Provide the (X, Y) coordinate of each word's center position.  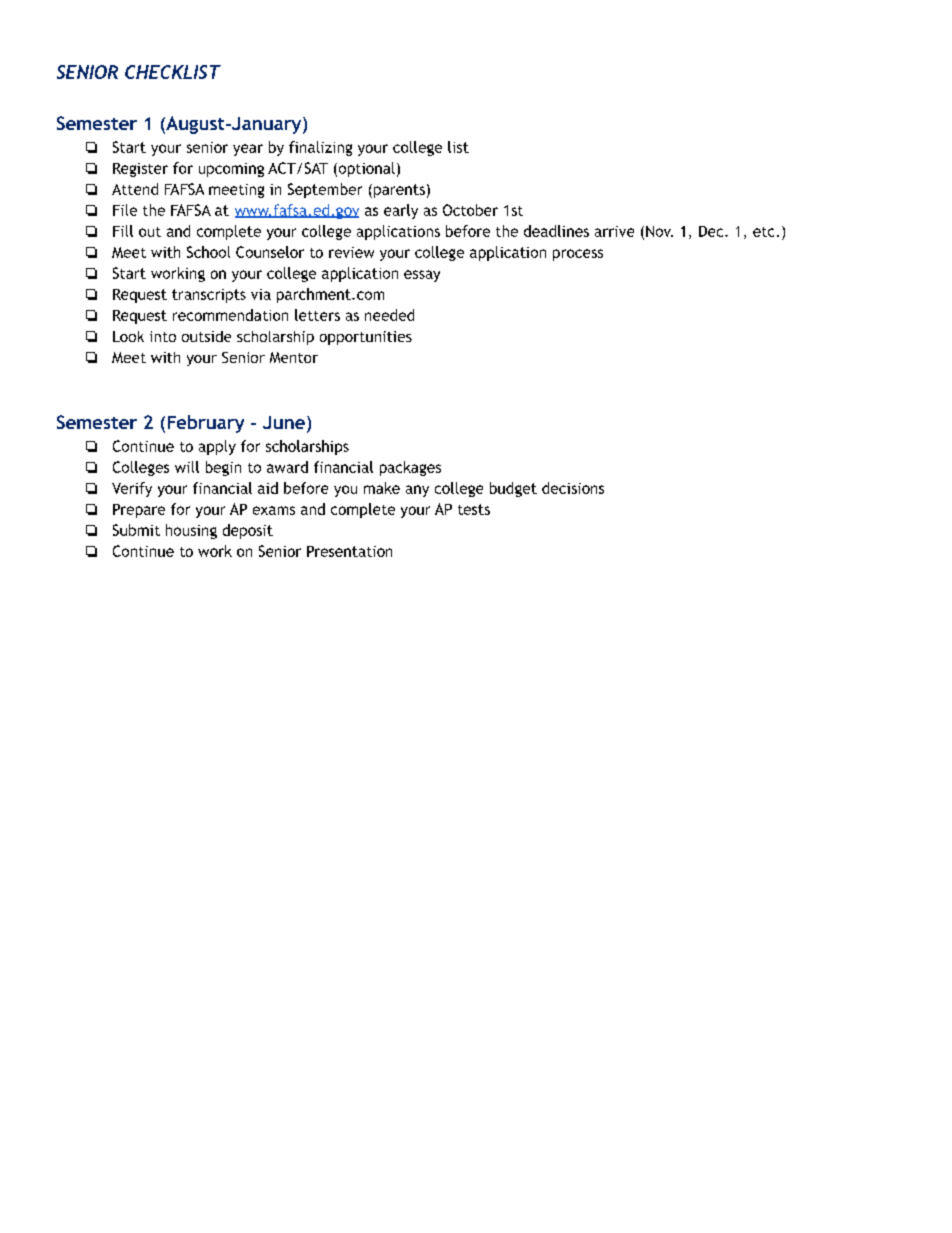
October (470, 210)
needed (389, 315)
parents (399, 191)
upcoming (231, 170)
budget (513, 489)
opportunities (366, 338)
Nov (659, 231)
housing (191, 531)
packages (410, 468)
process (578, 255)
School (208, 252)
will (187, 467)
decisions (573, 488)
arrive (614, 231)
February (206, 424)
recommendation (230, 315)
